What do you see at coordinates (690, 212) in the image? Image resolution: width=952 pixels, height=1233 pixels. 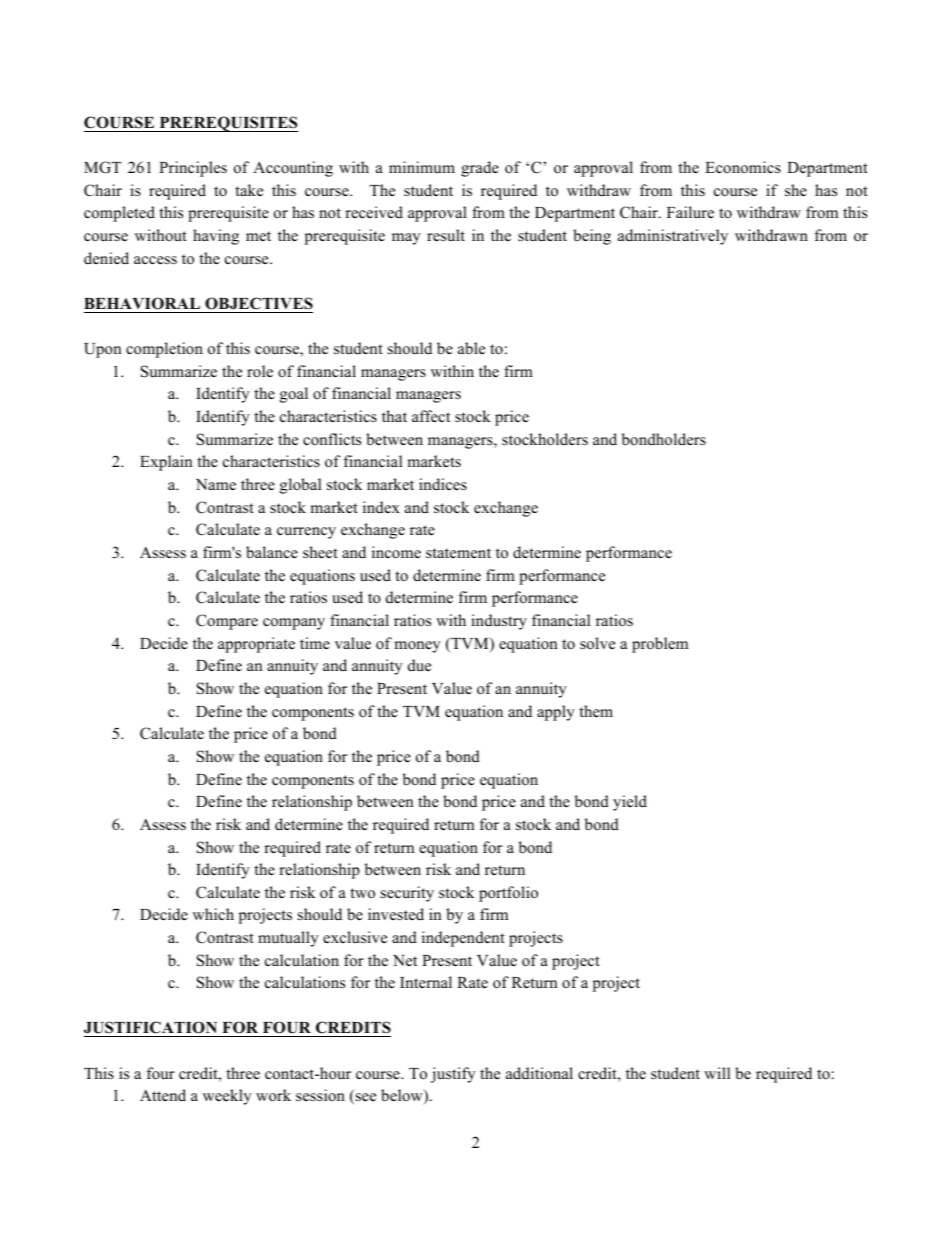 I see `Failure` at bounding box center [690, 212].
